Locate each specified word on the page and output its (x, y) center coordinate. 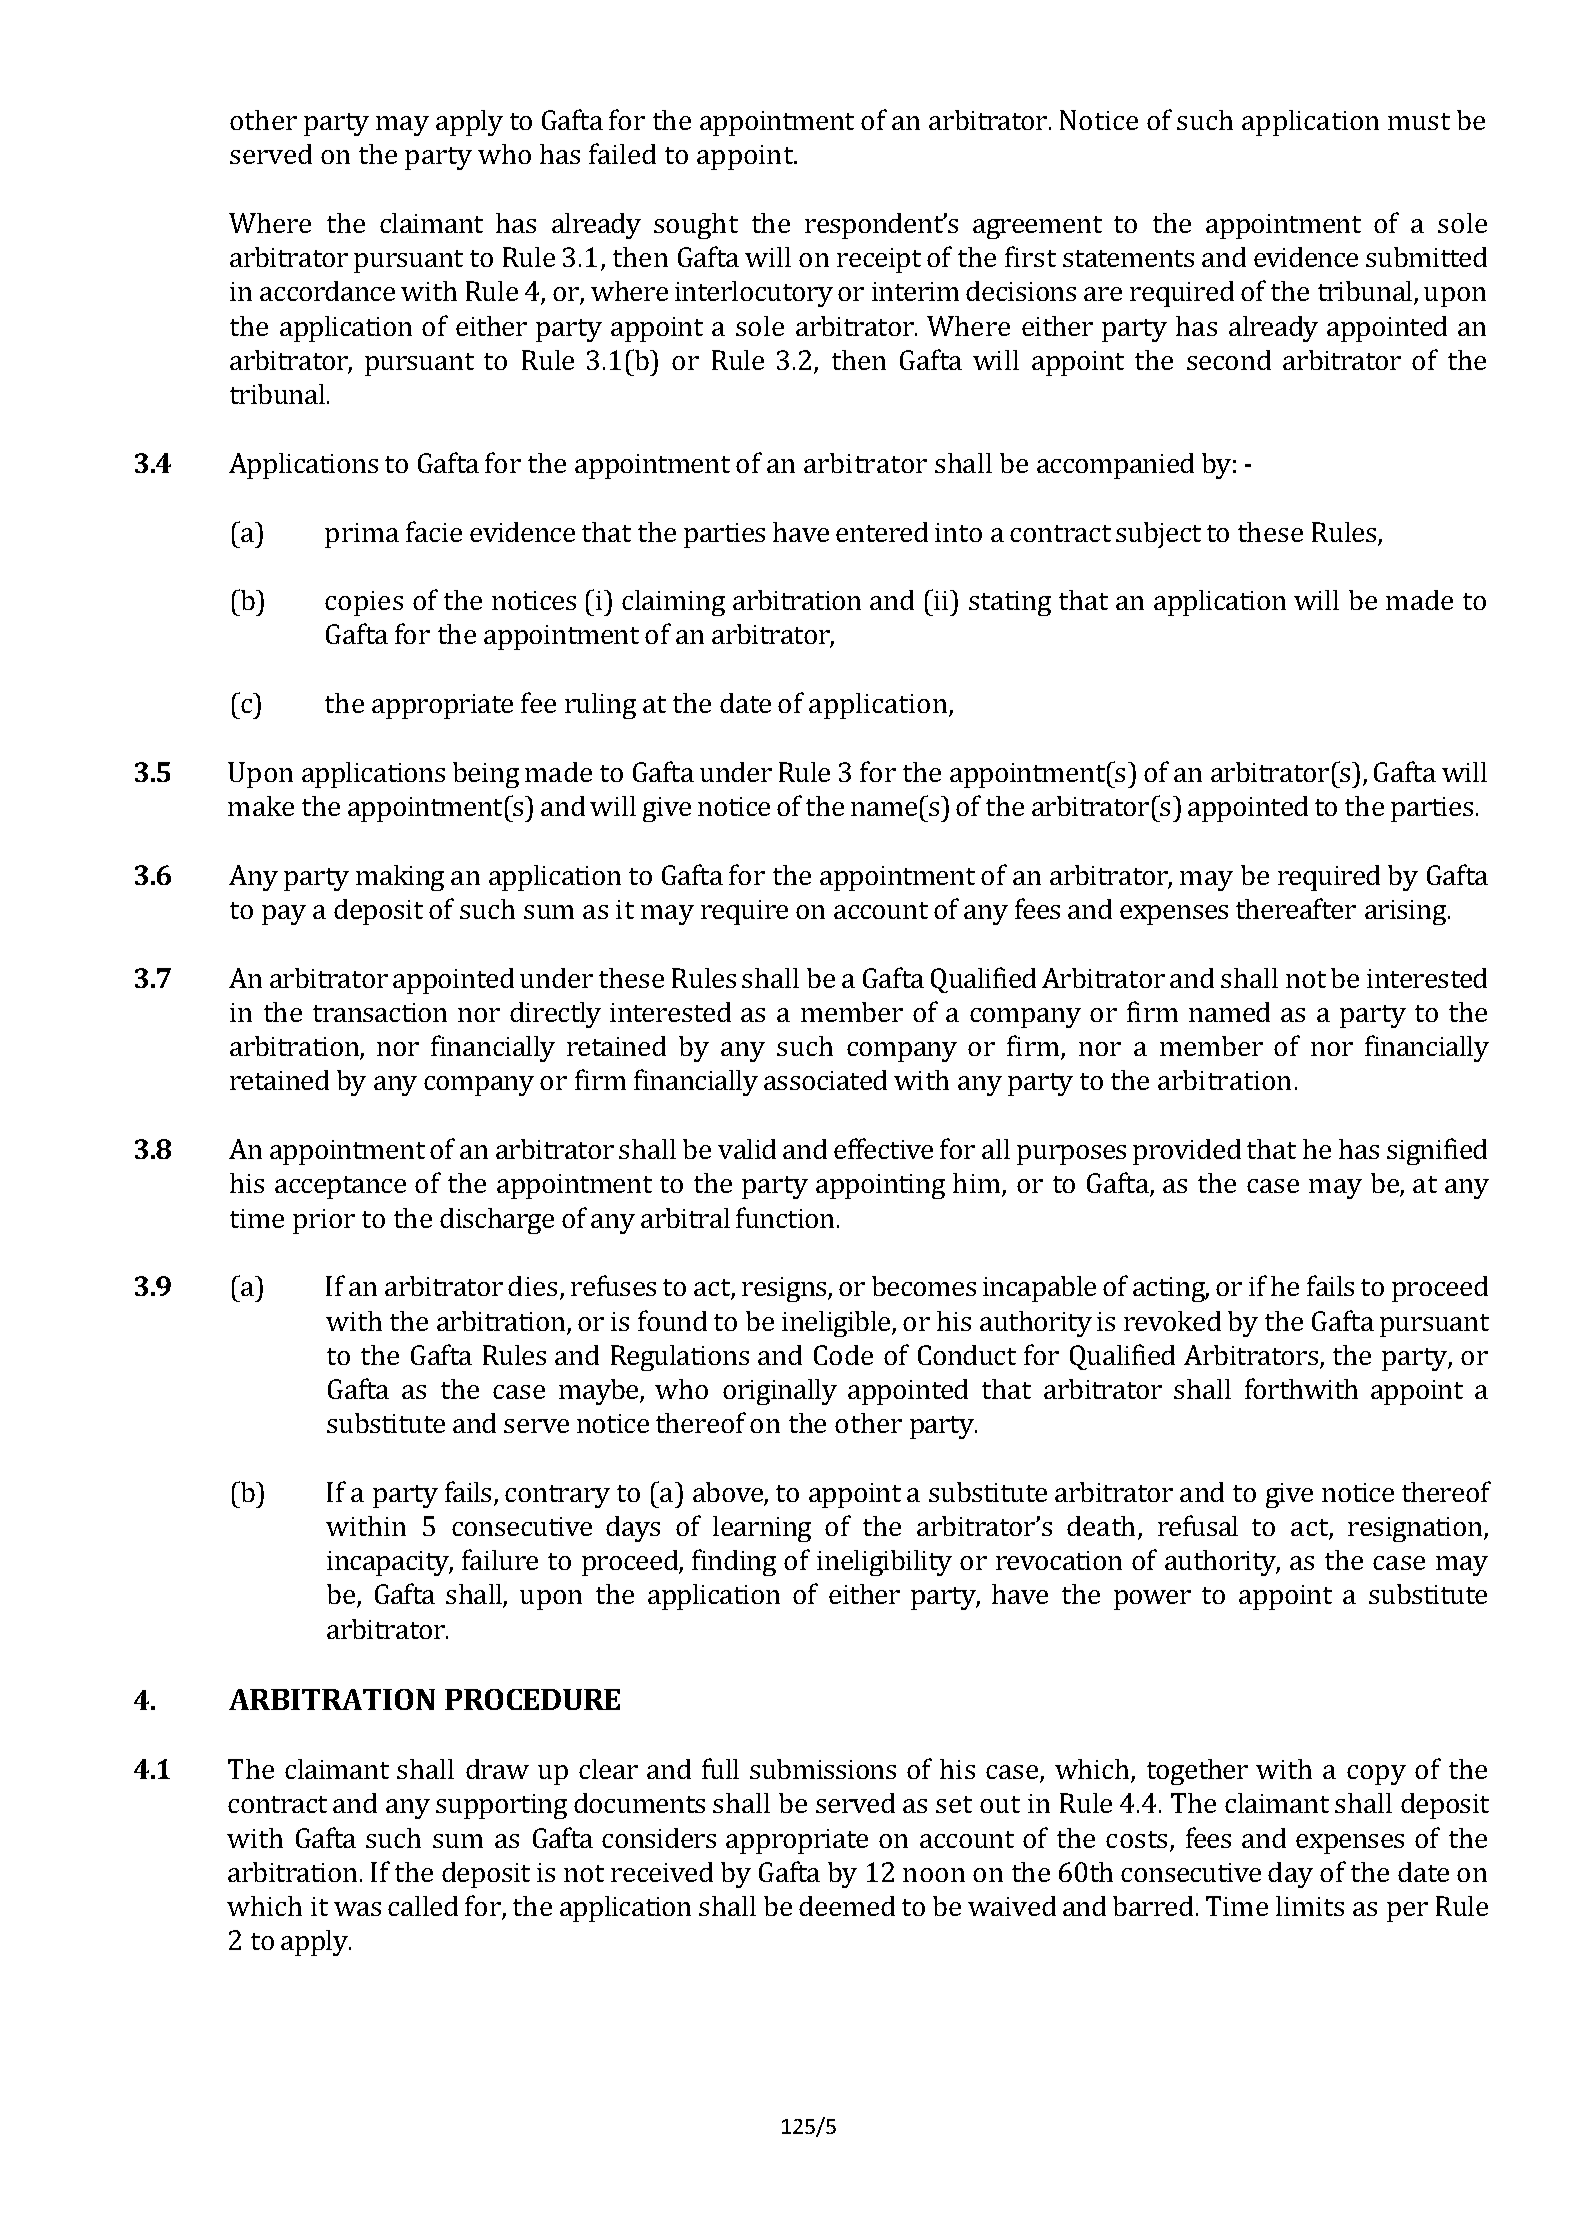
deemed (847, 1906)
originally (780, 1392)
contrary (557, 1496)
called (423, 1906)
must (1419, 121)
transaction (380, 1012)
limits (1310, 1906)
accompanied (1115, 466)
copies (364, 603)
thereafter (1296, 908)
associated (825, 1080)
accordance (327, 291)
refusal (1198, 1525)
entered (882, 532)
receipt (879, 260)
